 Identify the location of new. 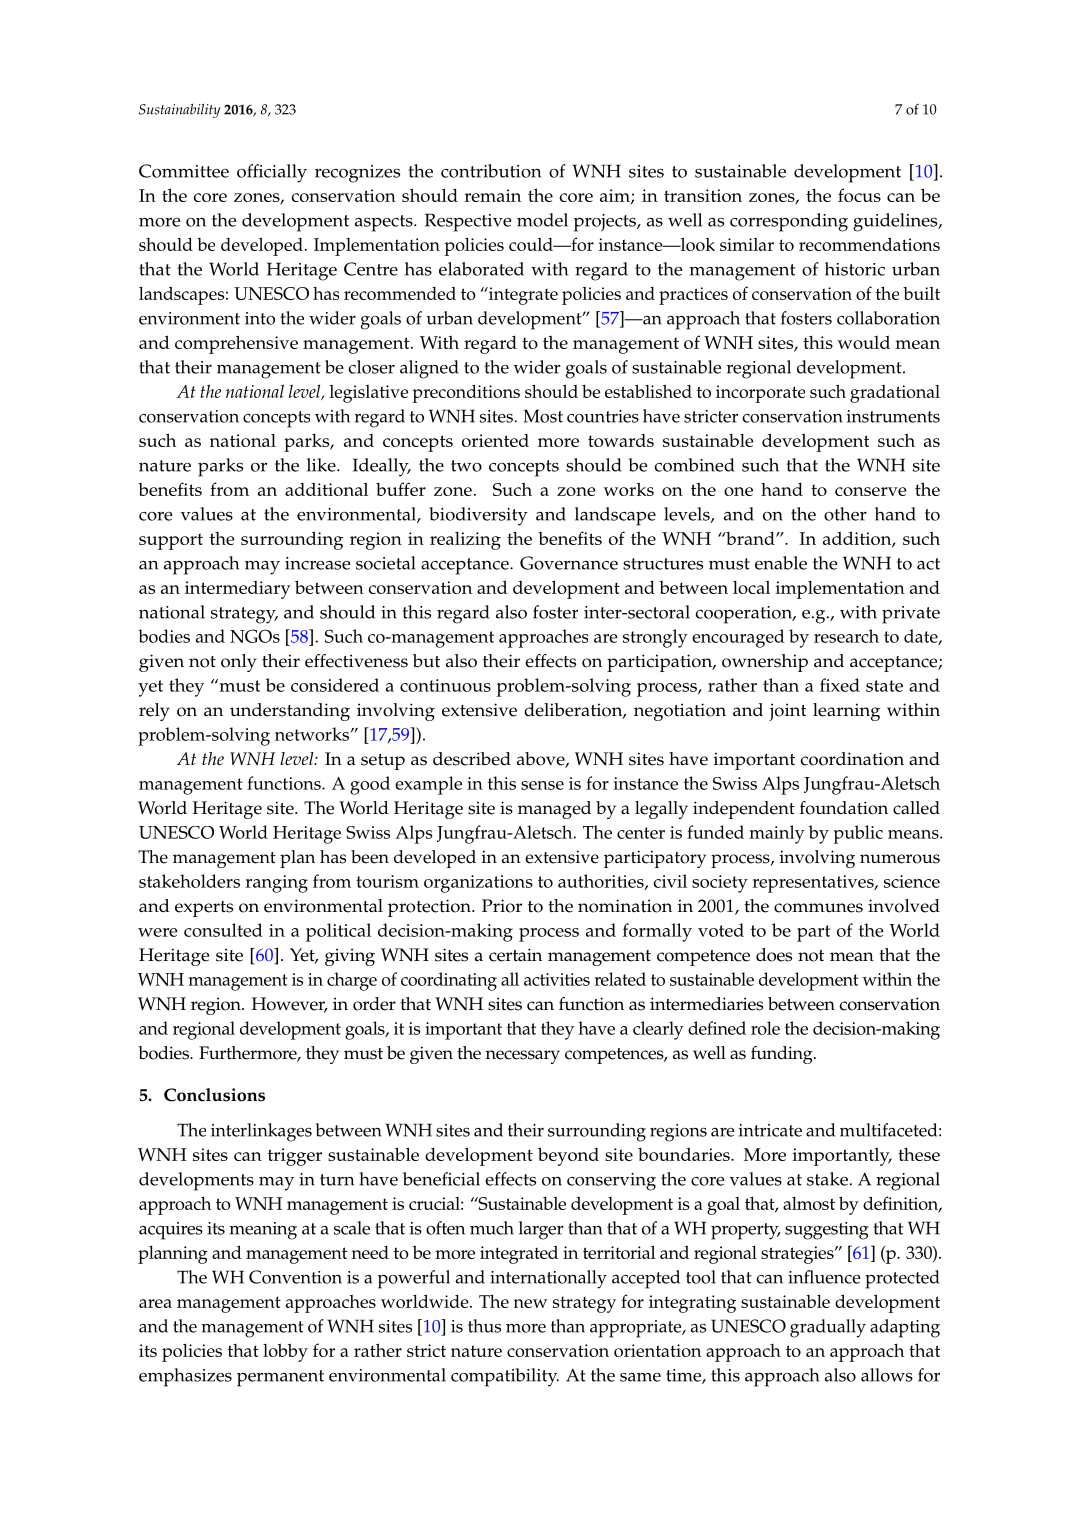
(530, 1303).
